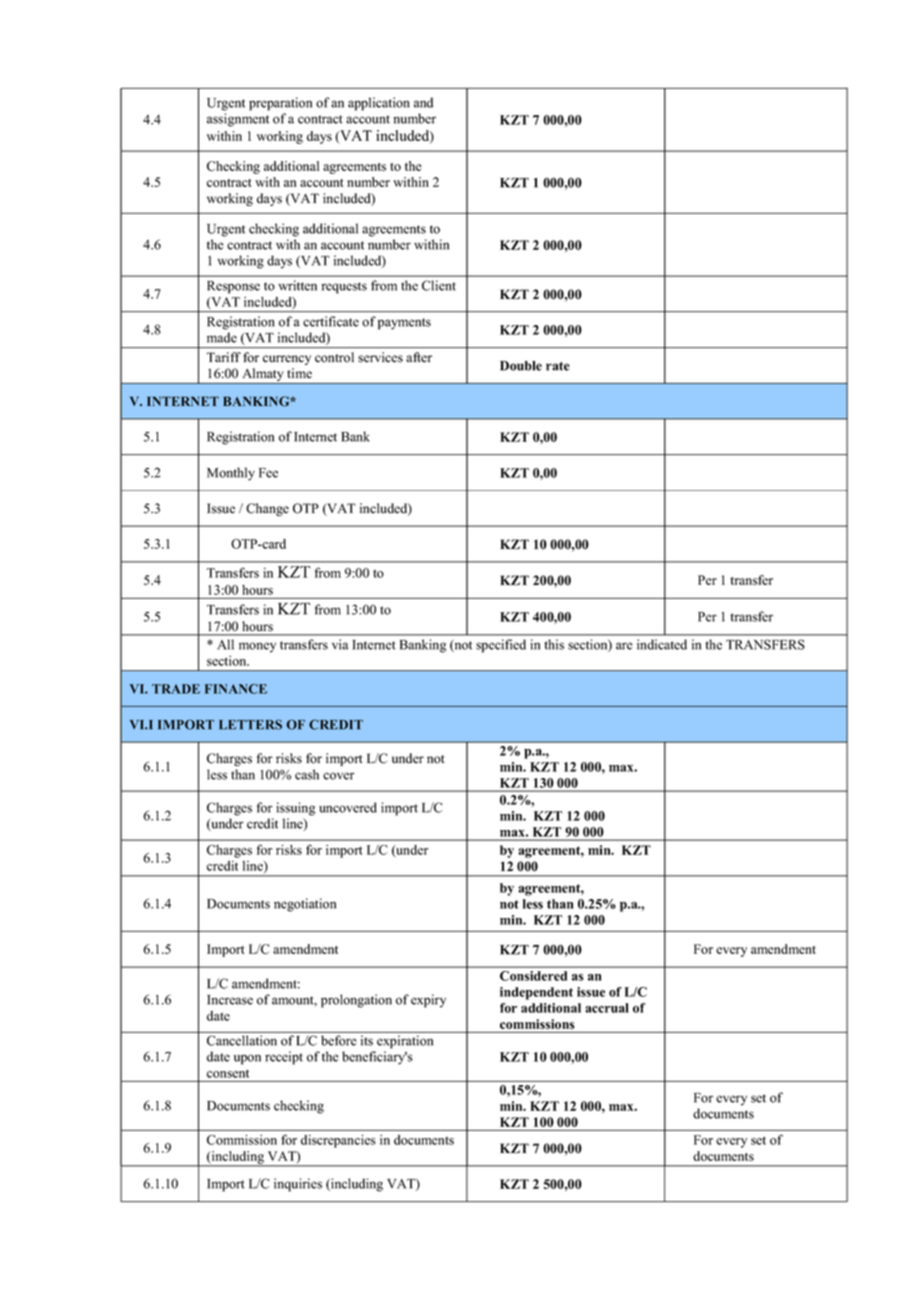 The height and width of the image is (1308, 924). What do you see at coordinates (558, 366) in the image?
I see `rate` at bounding box center [558, 366].
